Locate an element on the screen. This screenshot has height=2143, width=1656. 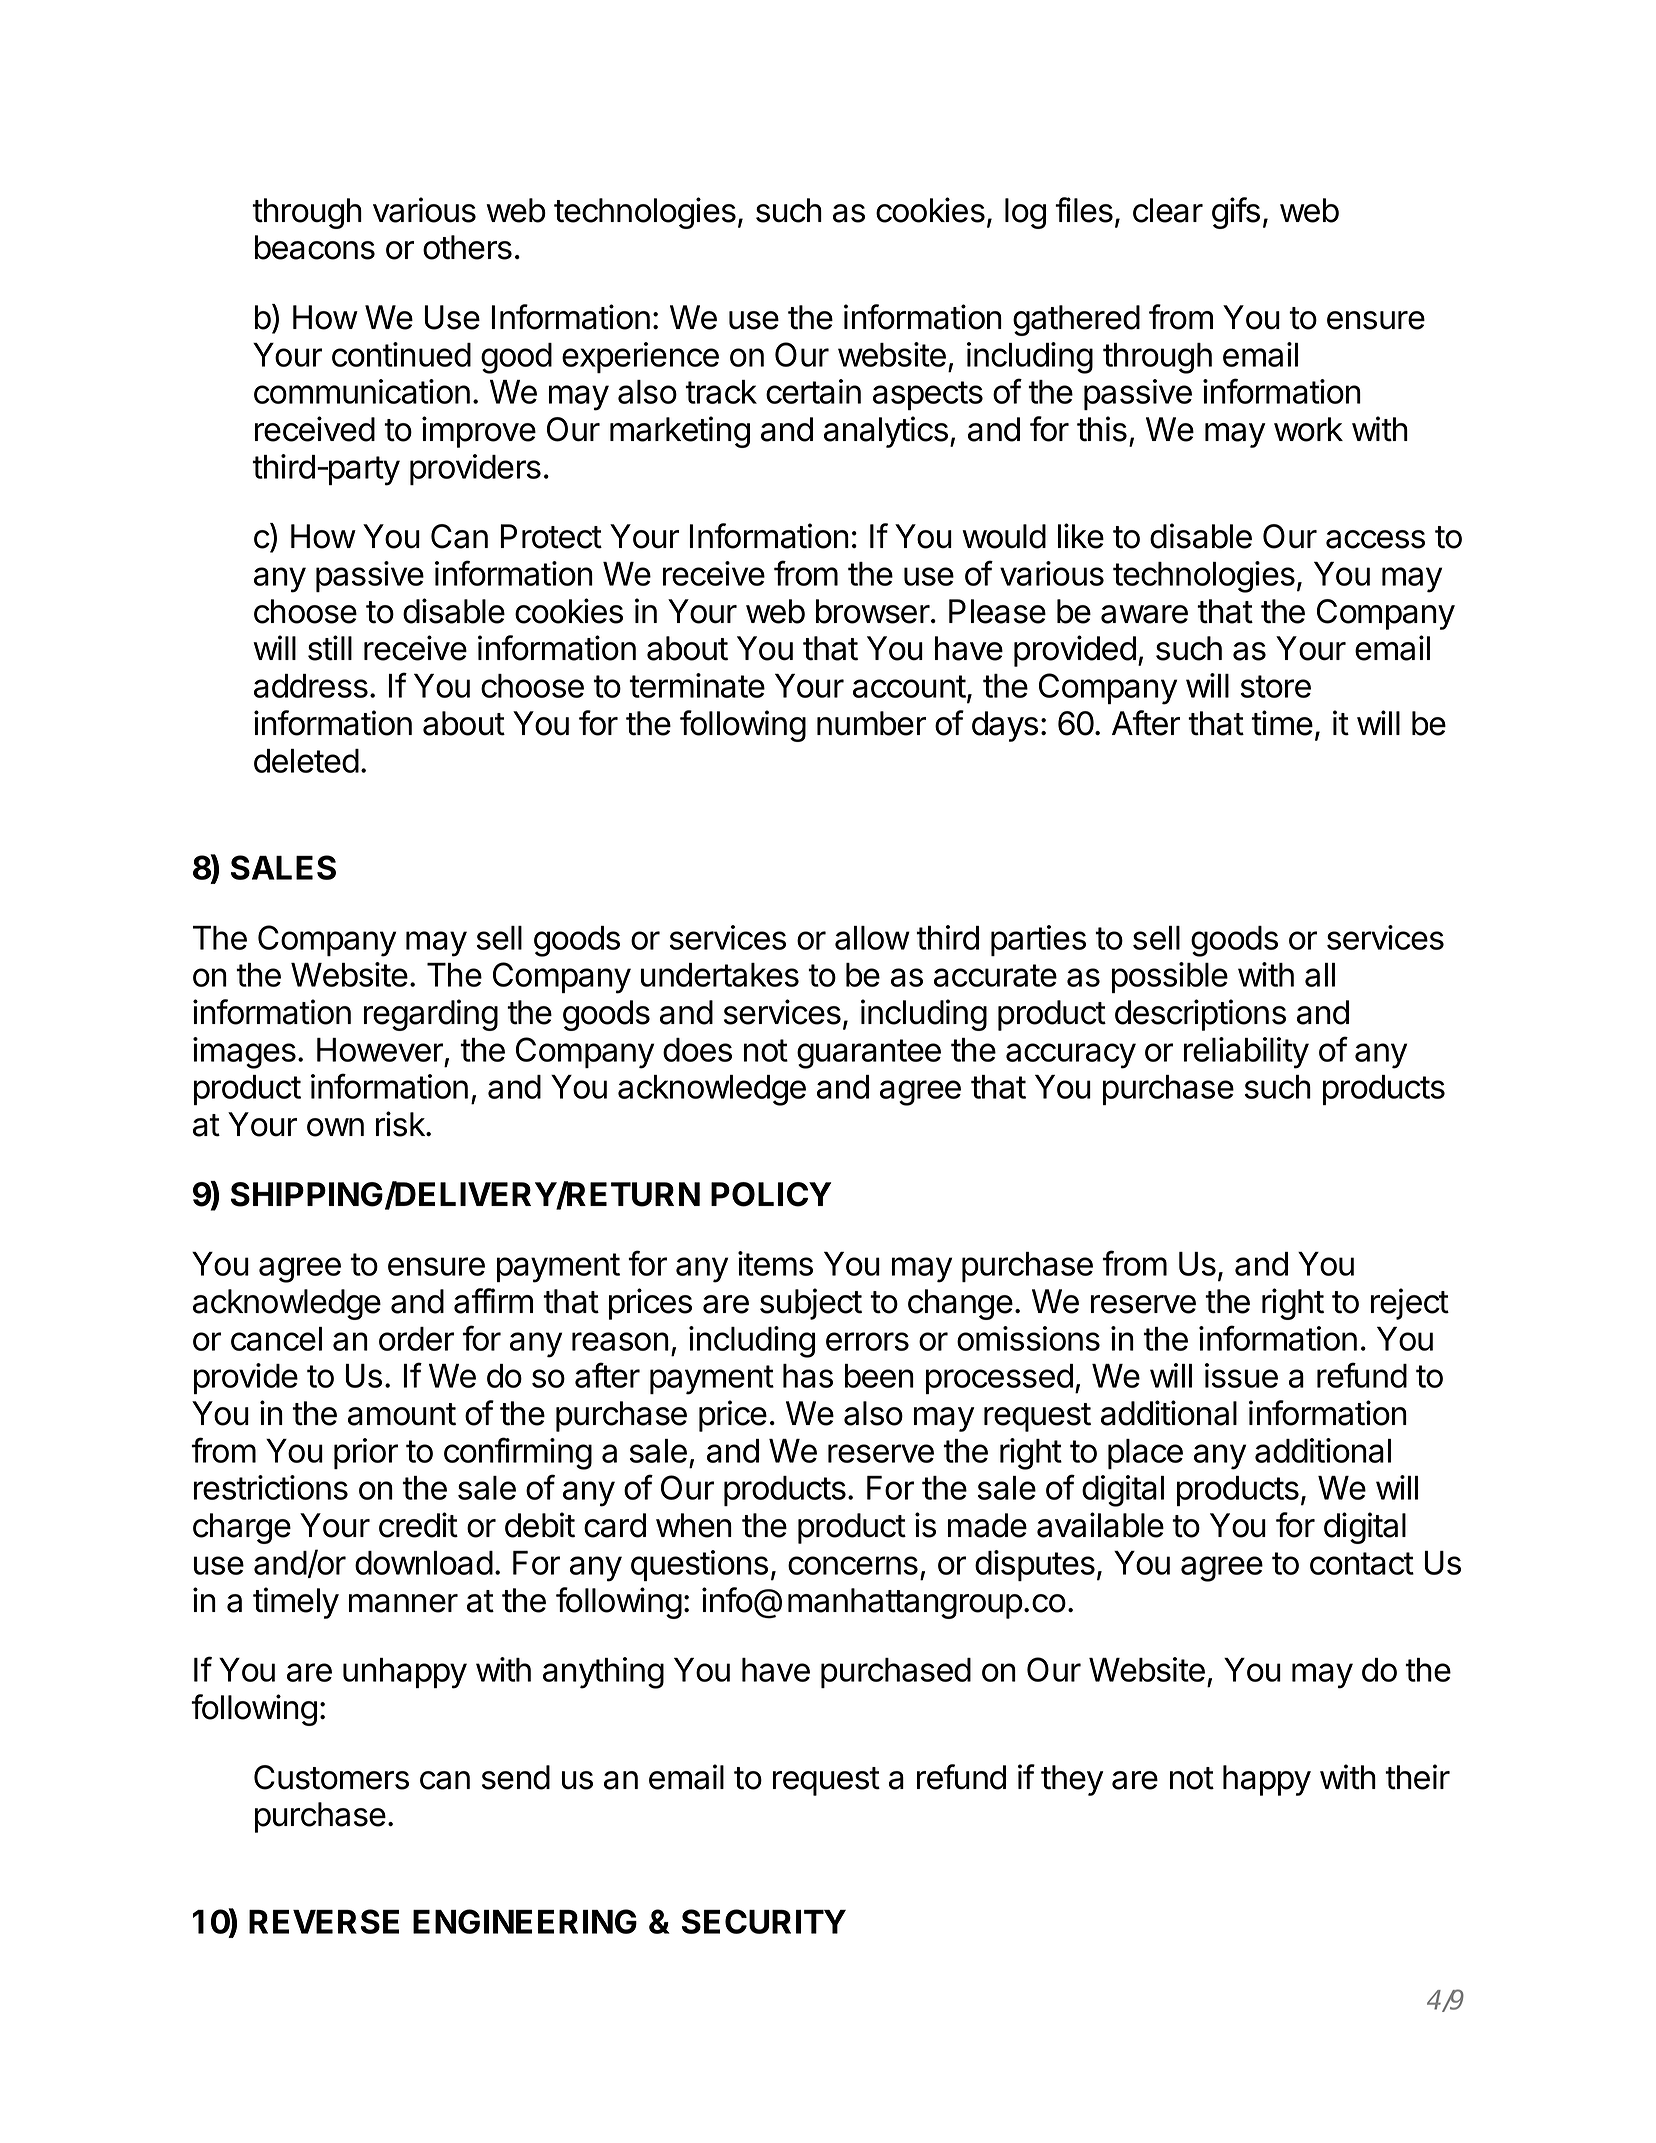
gifs is located at coordinates (1236, 213).
